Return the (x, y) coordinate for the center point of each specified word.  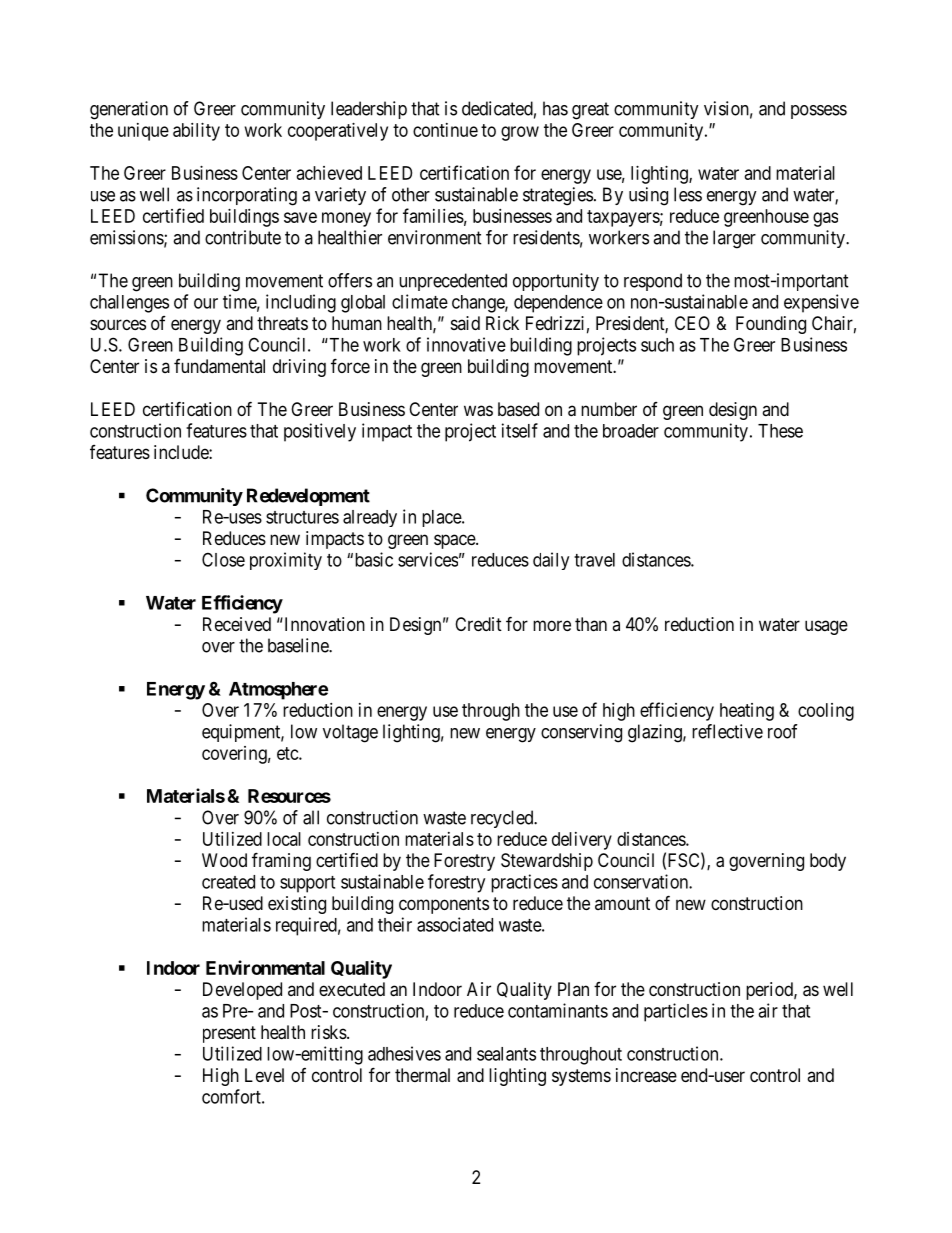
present (229, 1034)
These (780, 431)
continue (445, 130)
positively (320, 432)
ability (196, 132)
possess (819, 112)
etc (288, 753)
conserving (581, 733)
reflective (727, 731)
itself (520, 430)
